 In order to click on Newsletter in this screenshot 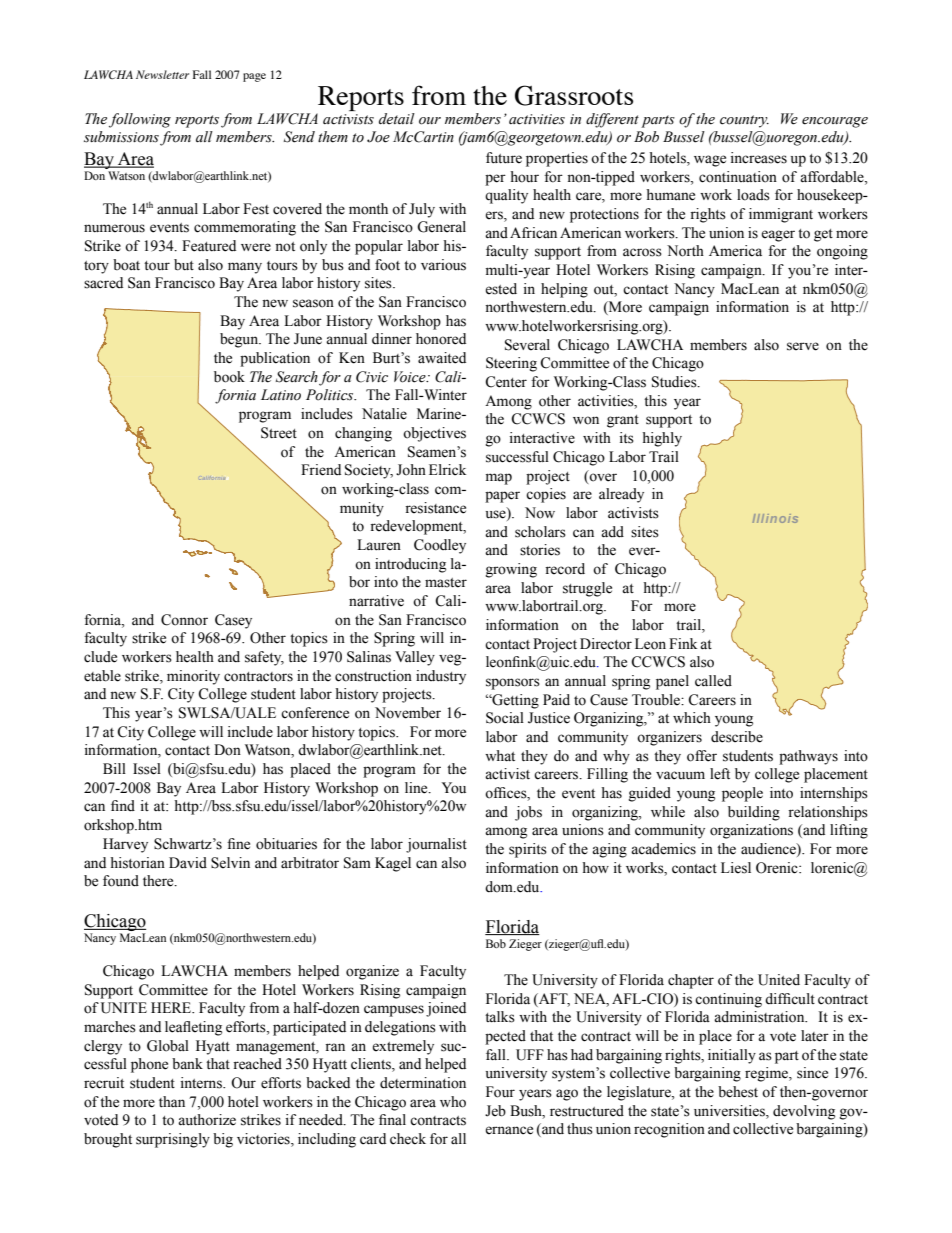, I will do `click(162, 74)`.
